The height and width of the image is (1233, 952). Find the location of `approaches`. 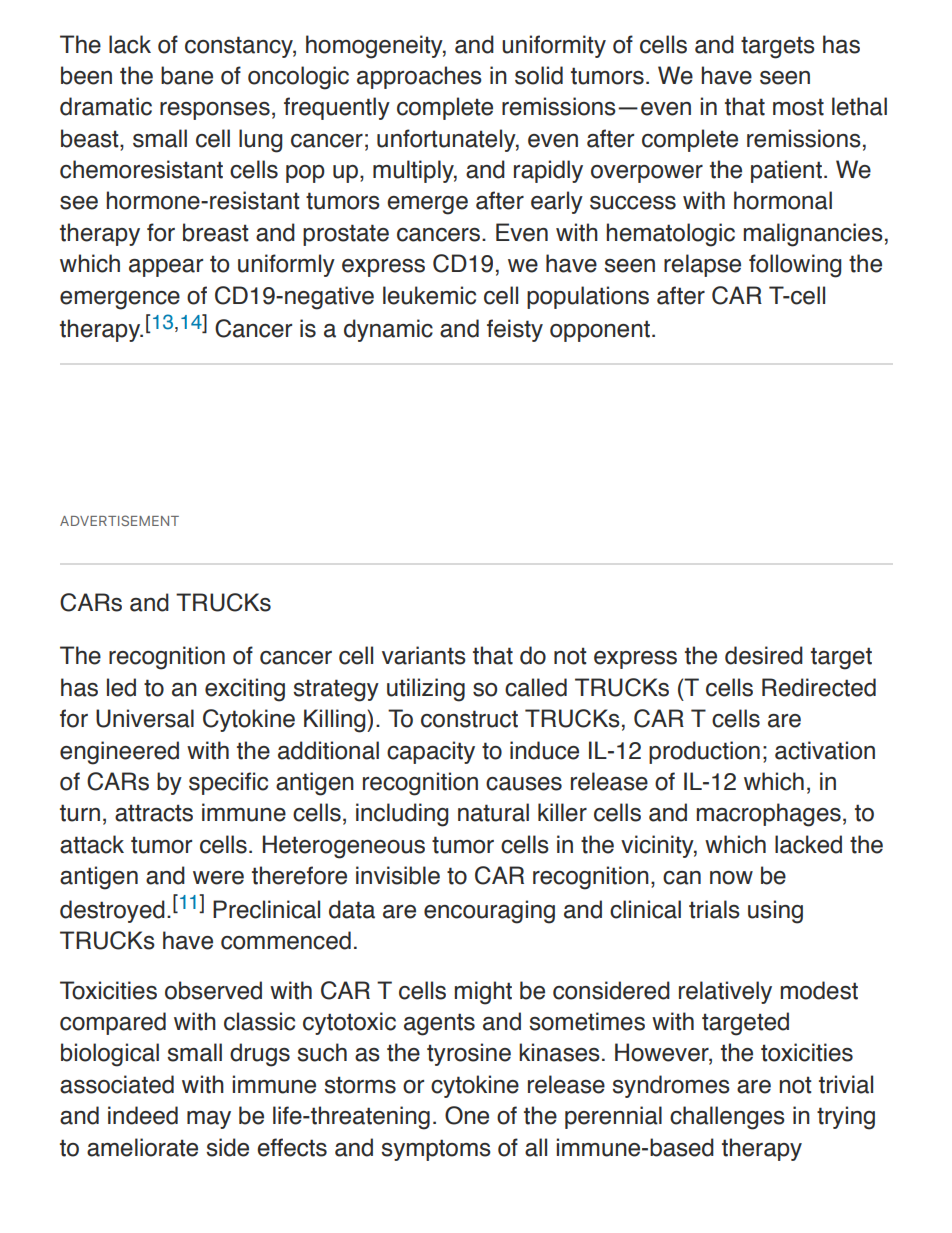

approaches is located at coordinates (419, 77).
